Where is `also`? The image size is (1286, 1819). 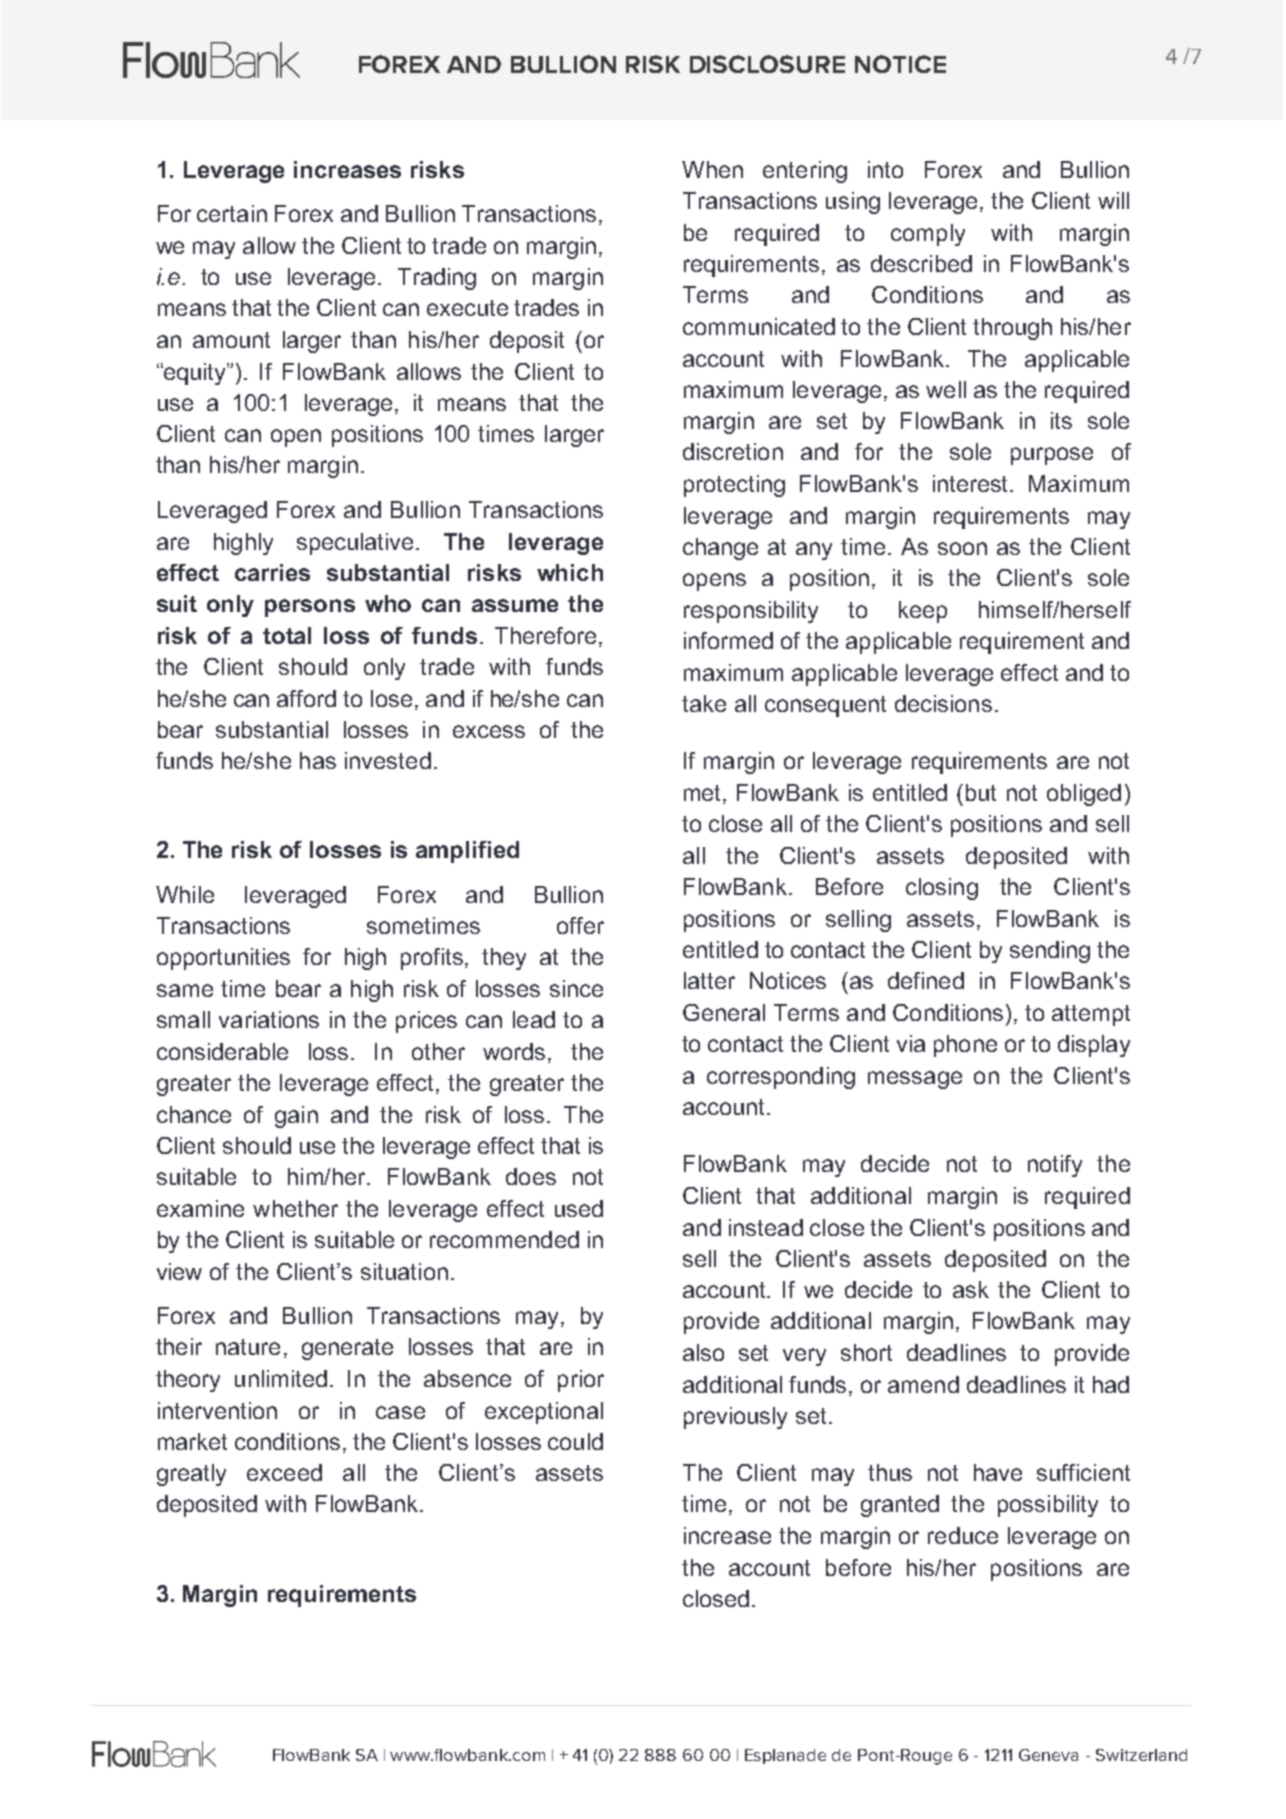
also is located at coordinates (703, 1352).
